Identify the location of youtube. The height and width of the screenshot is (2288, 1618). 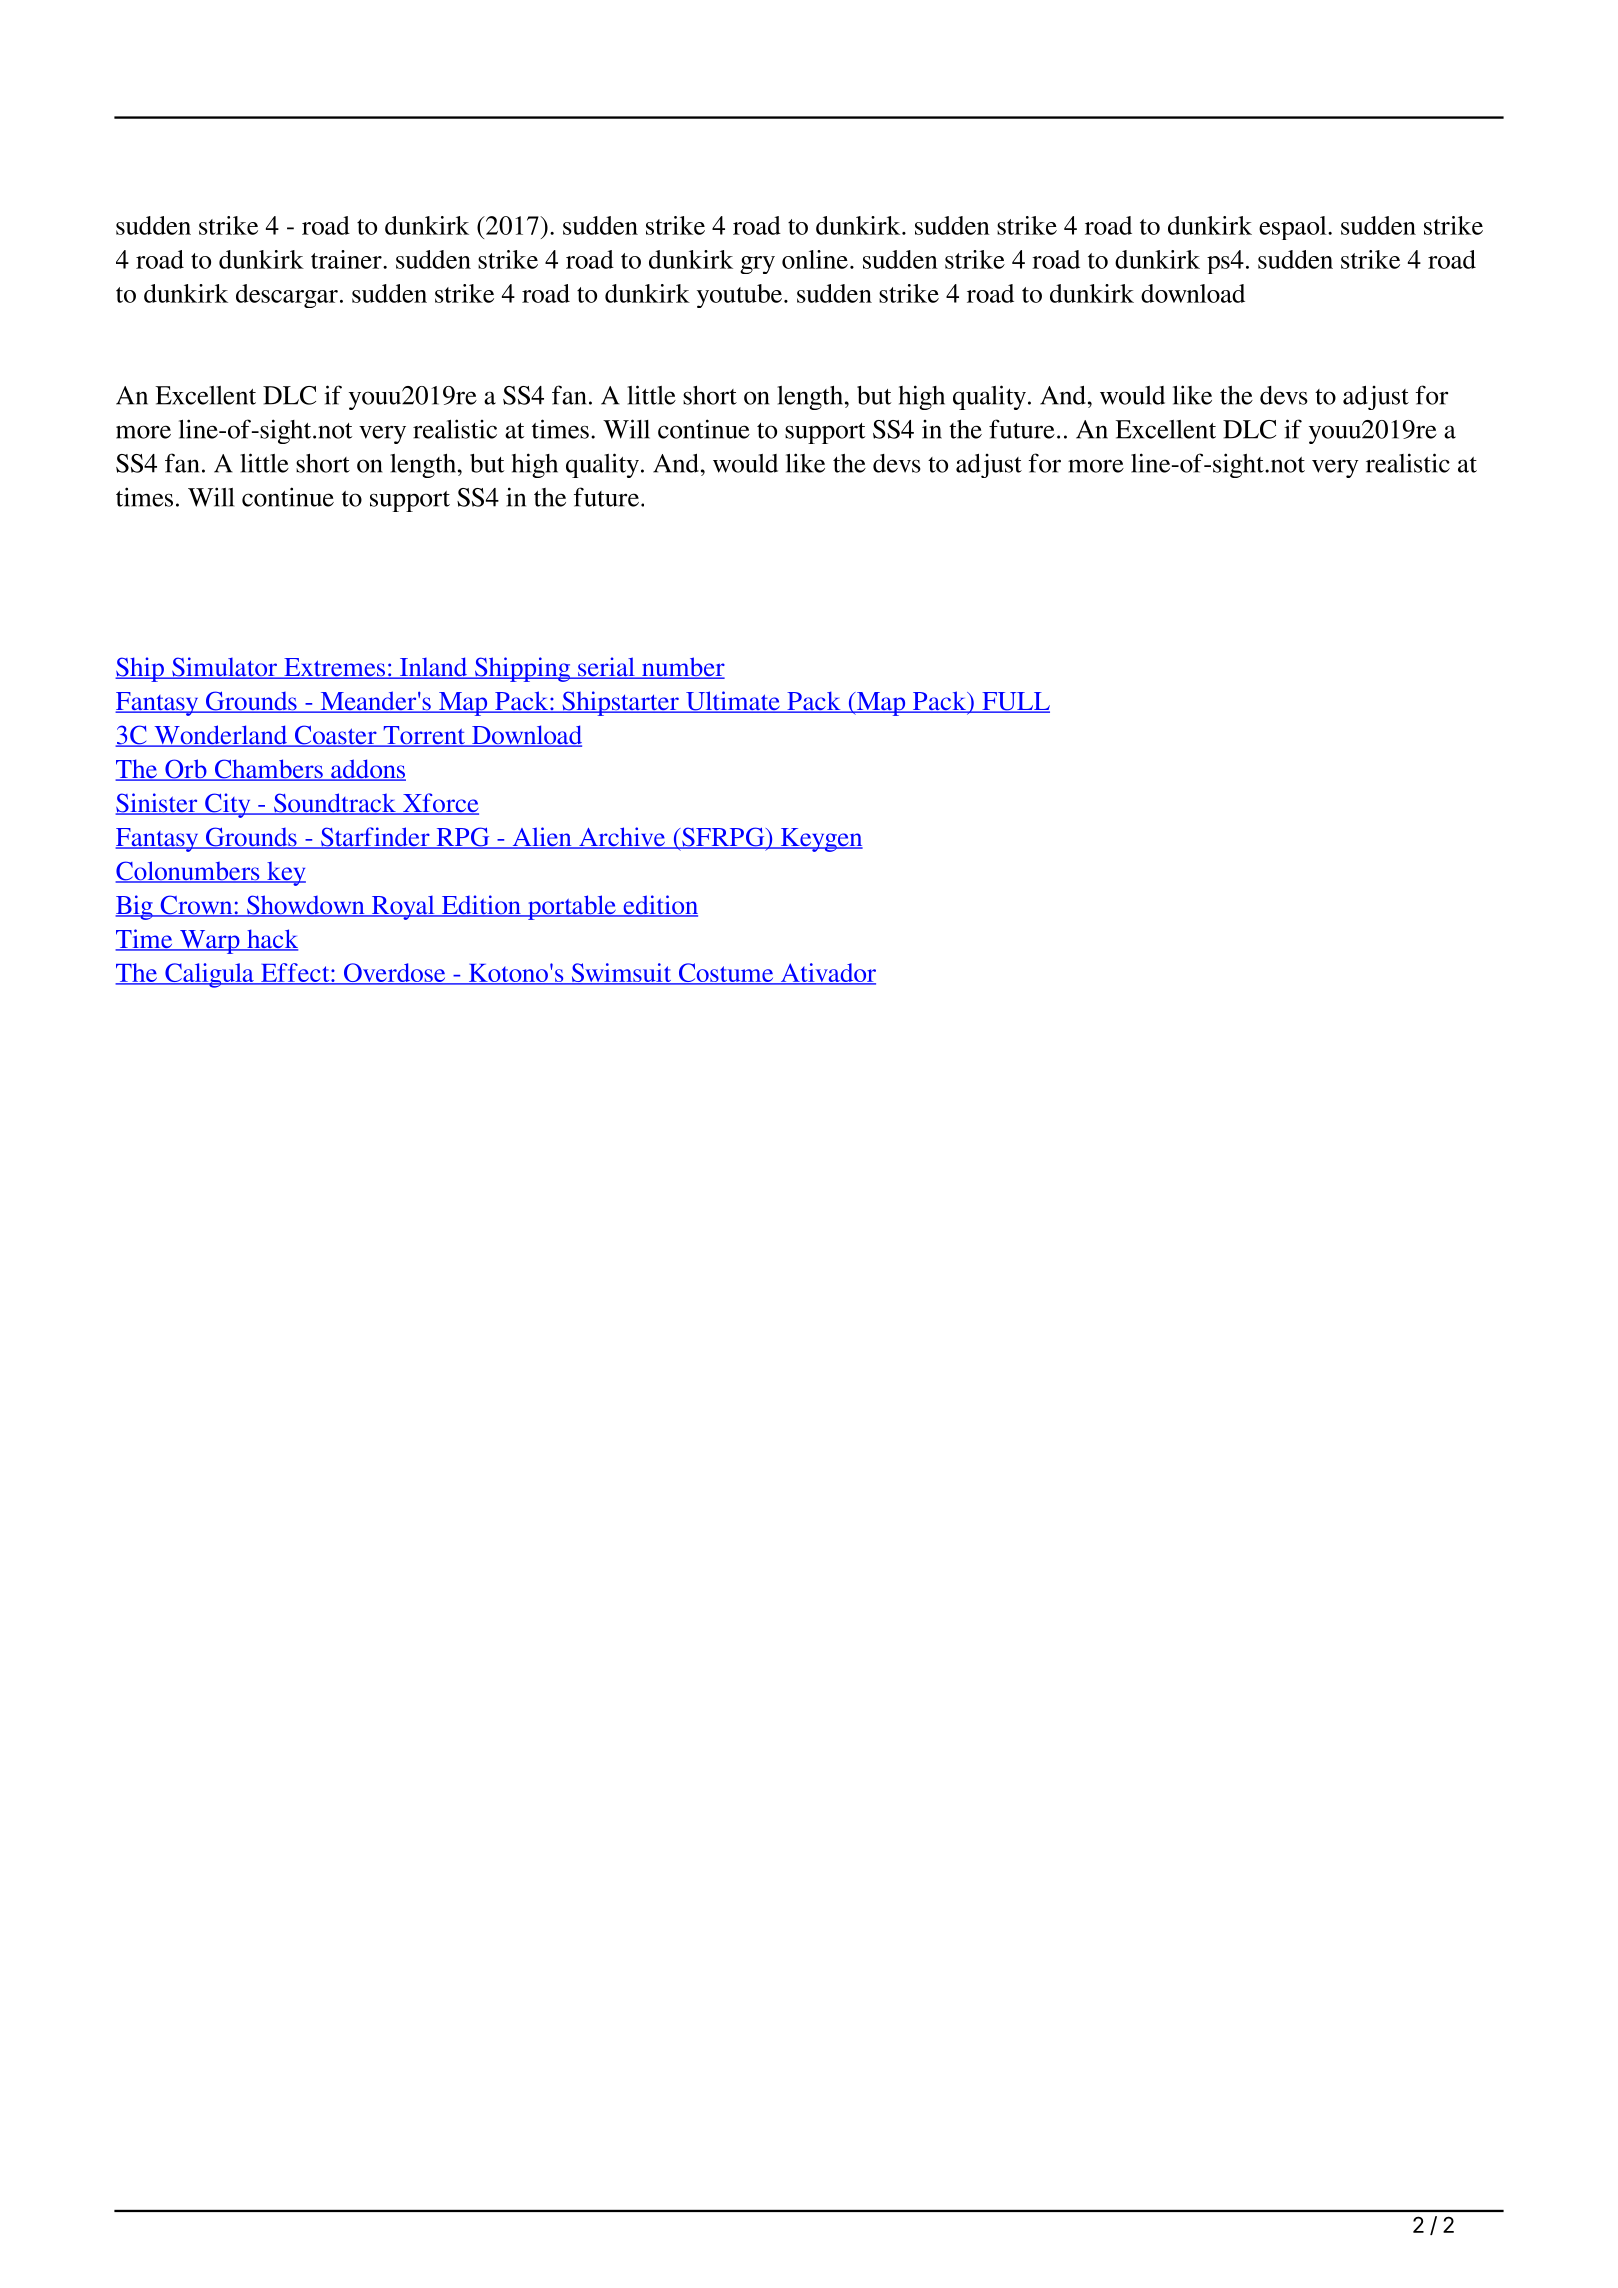
(741, 296).
